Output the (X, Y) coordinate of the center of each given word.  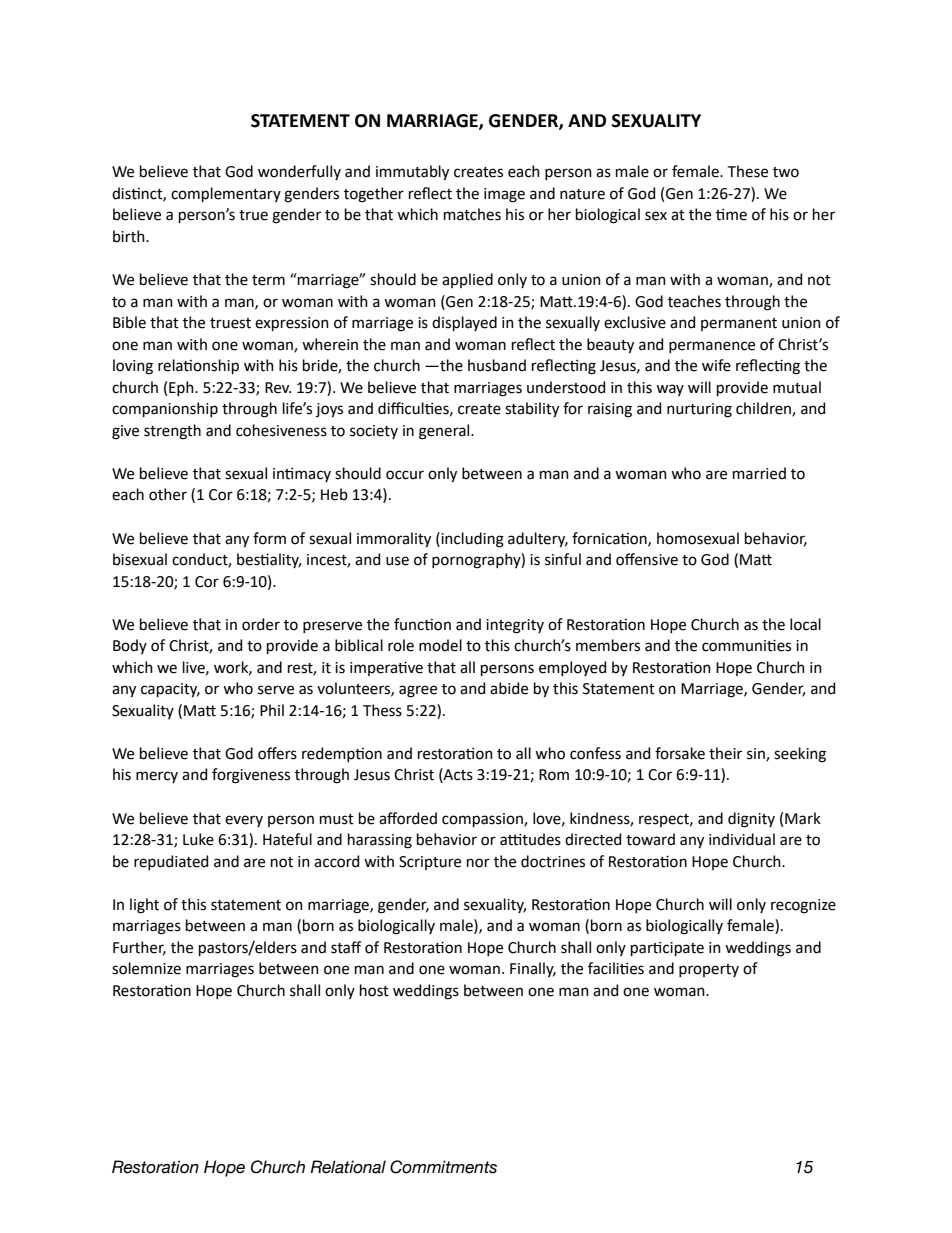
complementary (226, 194)
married (759, 473)
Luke (198, 839)
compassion (483, 820)
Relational (348, 1167)
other (168, 494)
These (748, 171)
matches (472, 214)
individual (742, 839)
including (471, 540)
